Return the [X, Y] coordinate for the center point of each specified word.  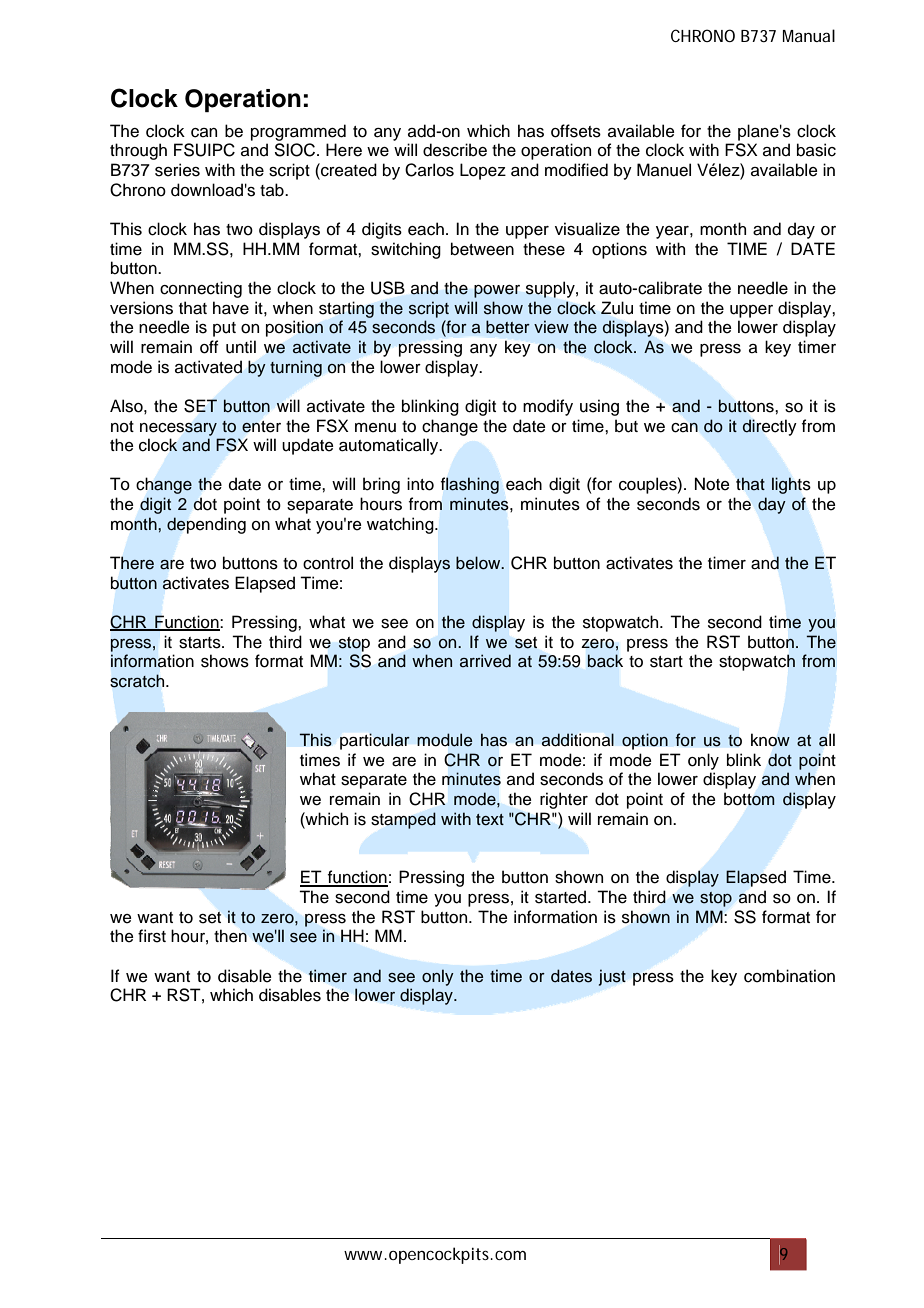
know [770, 740]
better [508, 327]
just [612, 977]
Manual [809, 35]
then [230, 936]
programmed [298, 132]
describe [455, 150]
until [241, 347]
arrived [485, 661]
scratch [138, 681]
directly [769, 427]
